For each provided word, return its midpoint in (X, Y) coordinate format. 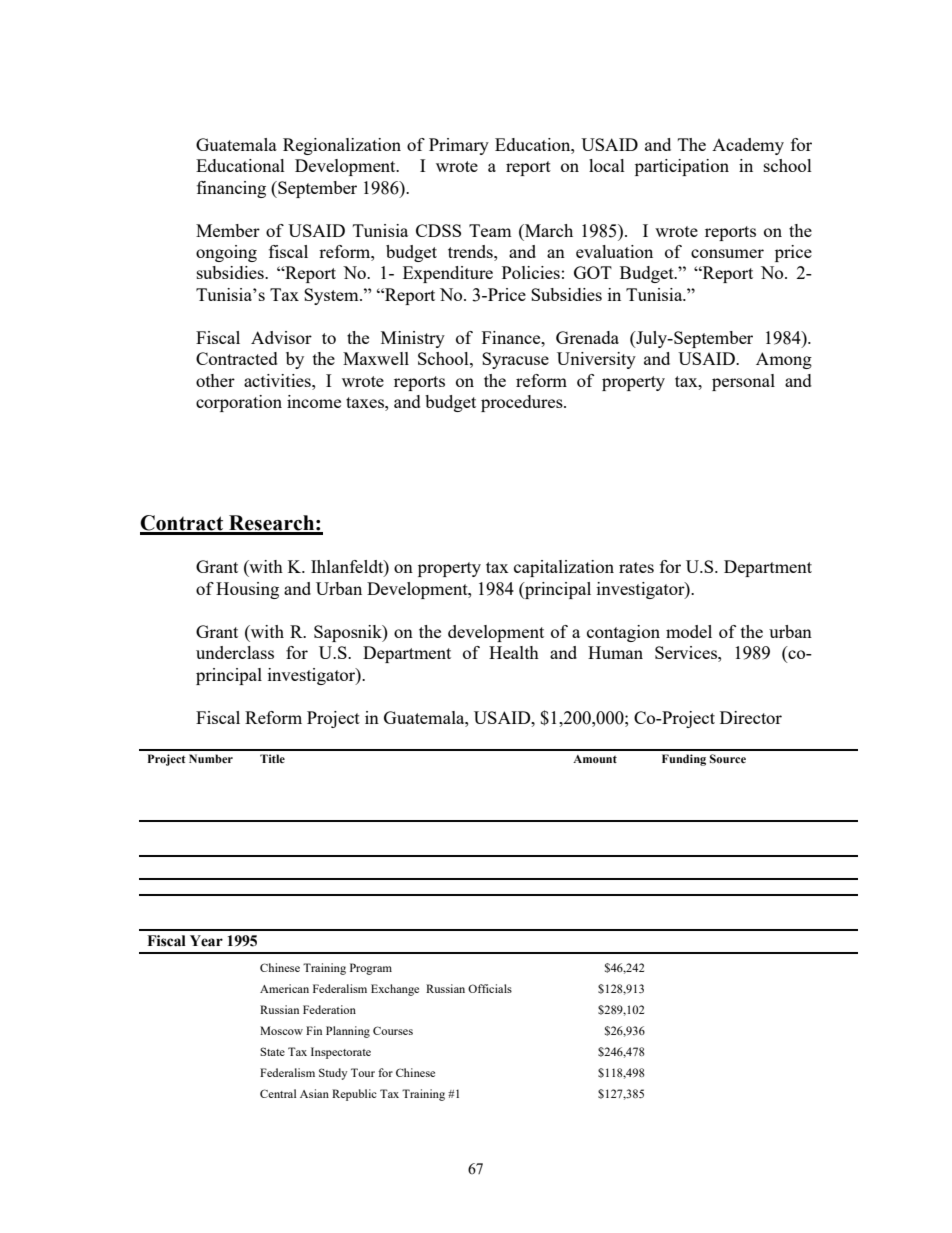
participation (682, 167)
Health (514, 652)
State (272, 1051)
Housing (247, 590)
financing (231, 189)
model (689, 631)
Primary (459, 146)
